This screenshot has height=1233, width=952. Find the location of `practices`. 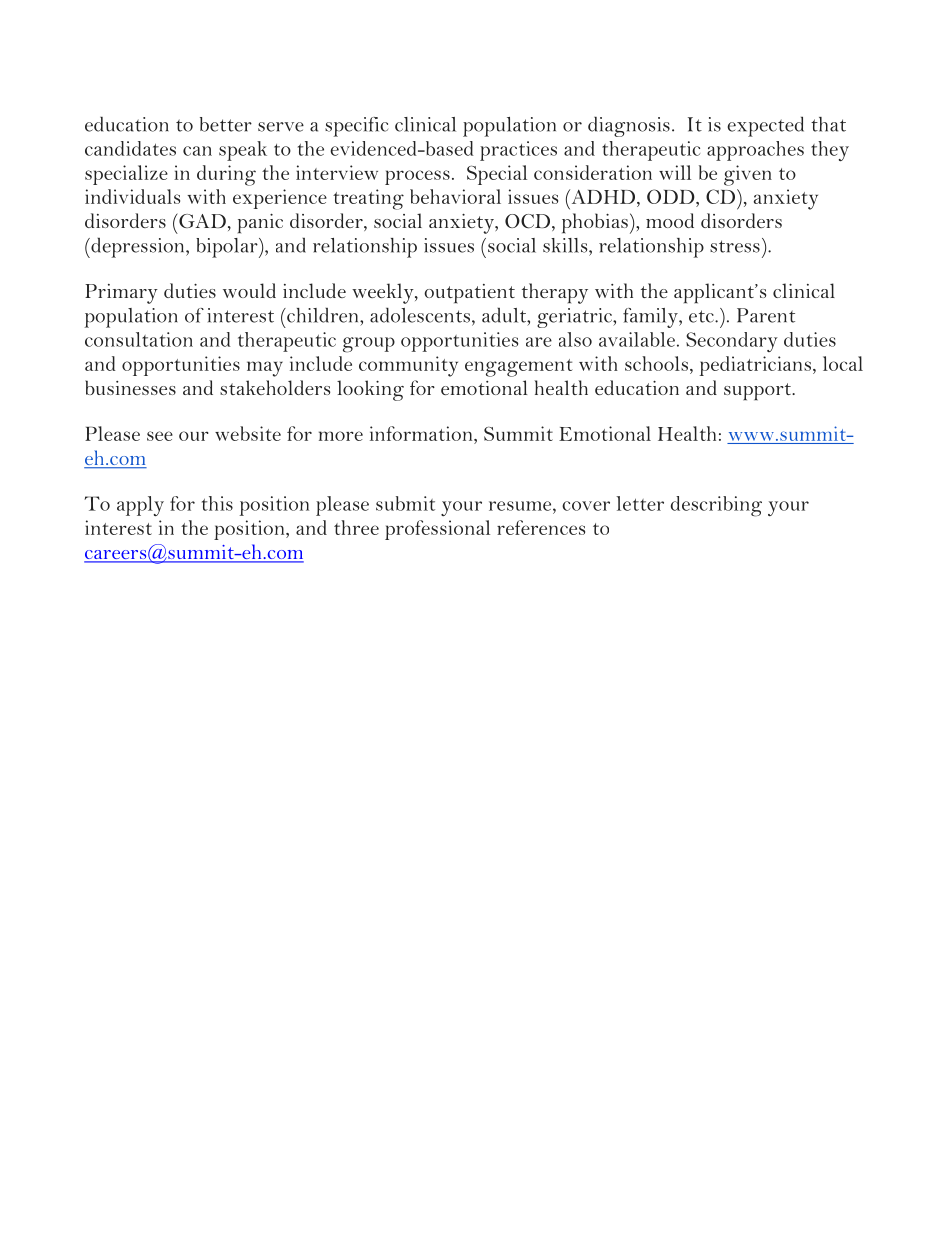

practices is located at coordinates (518, 151).
